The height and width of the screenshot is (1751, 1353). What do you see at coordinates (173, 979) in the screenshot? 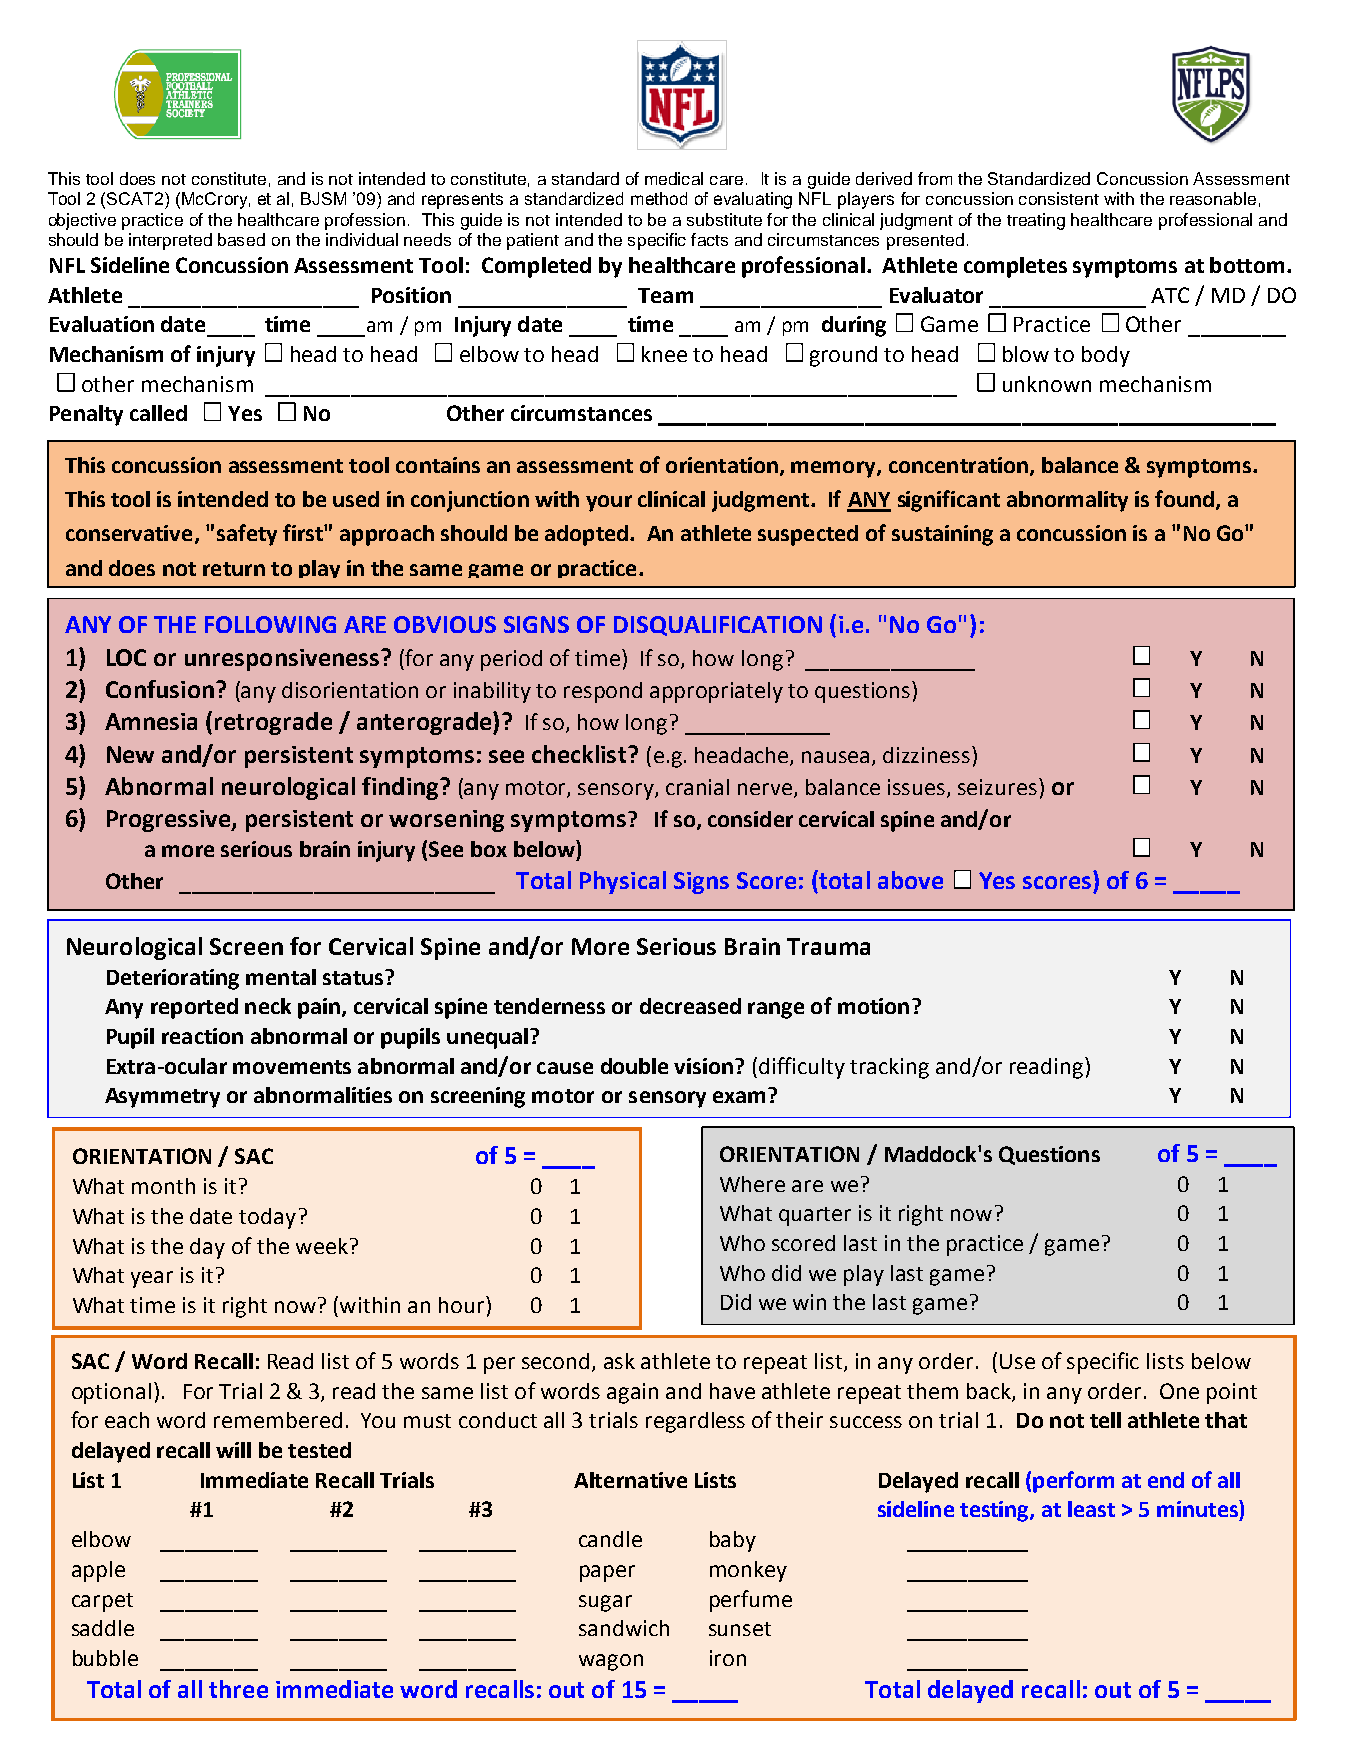
I see `Deteriorating` at bounding box center [173, 979].
